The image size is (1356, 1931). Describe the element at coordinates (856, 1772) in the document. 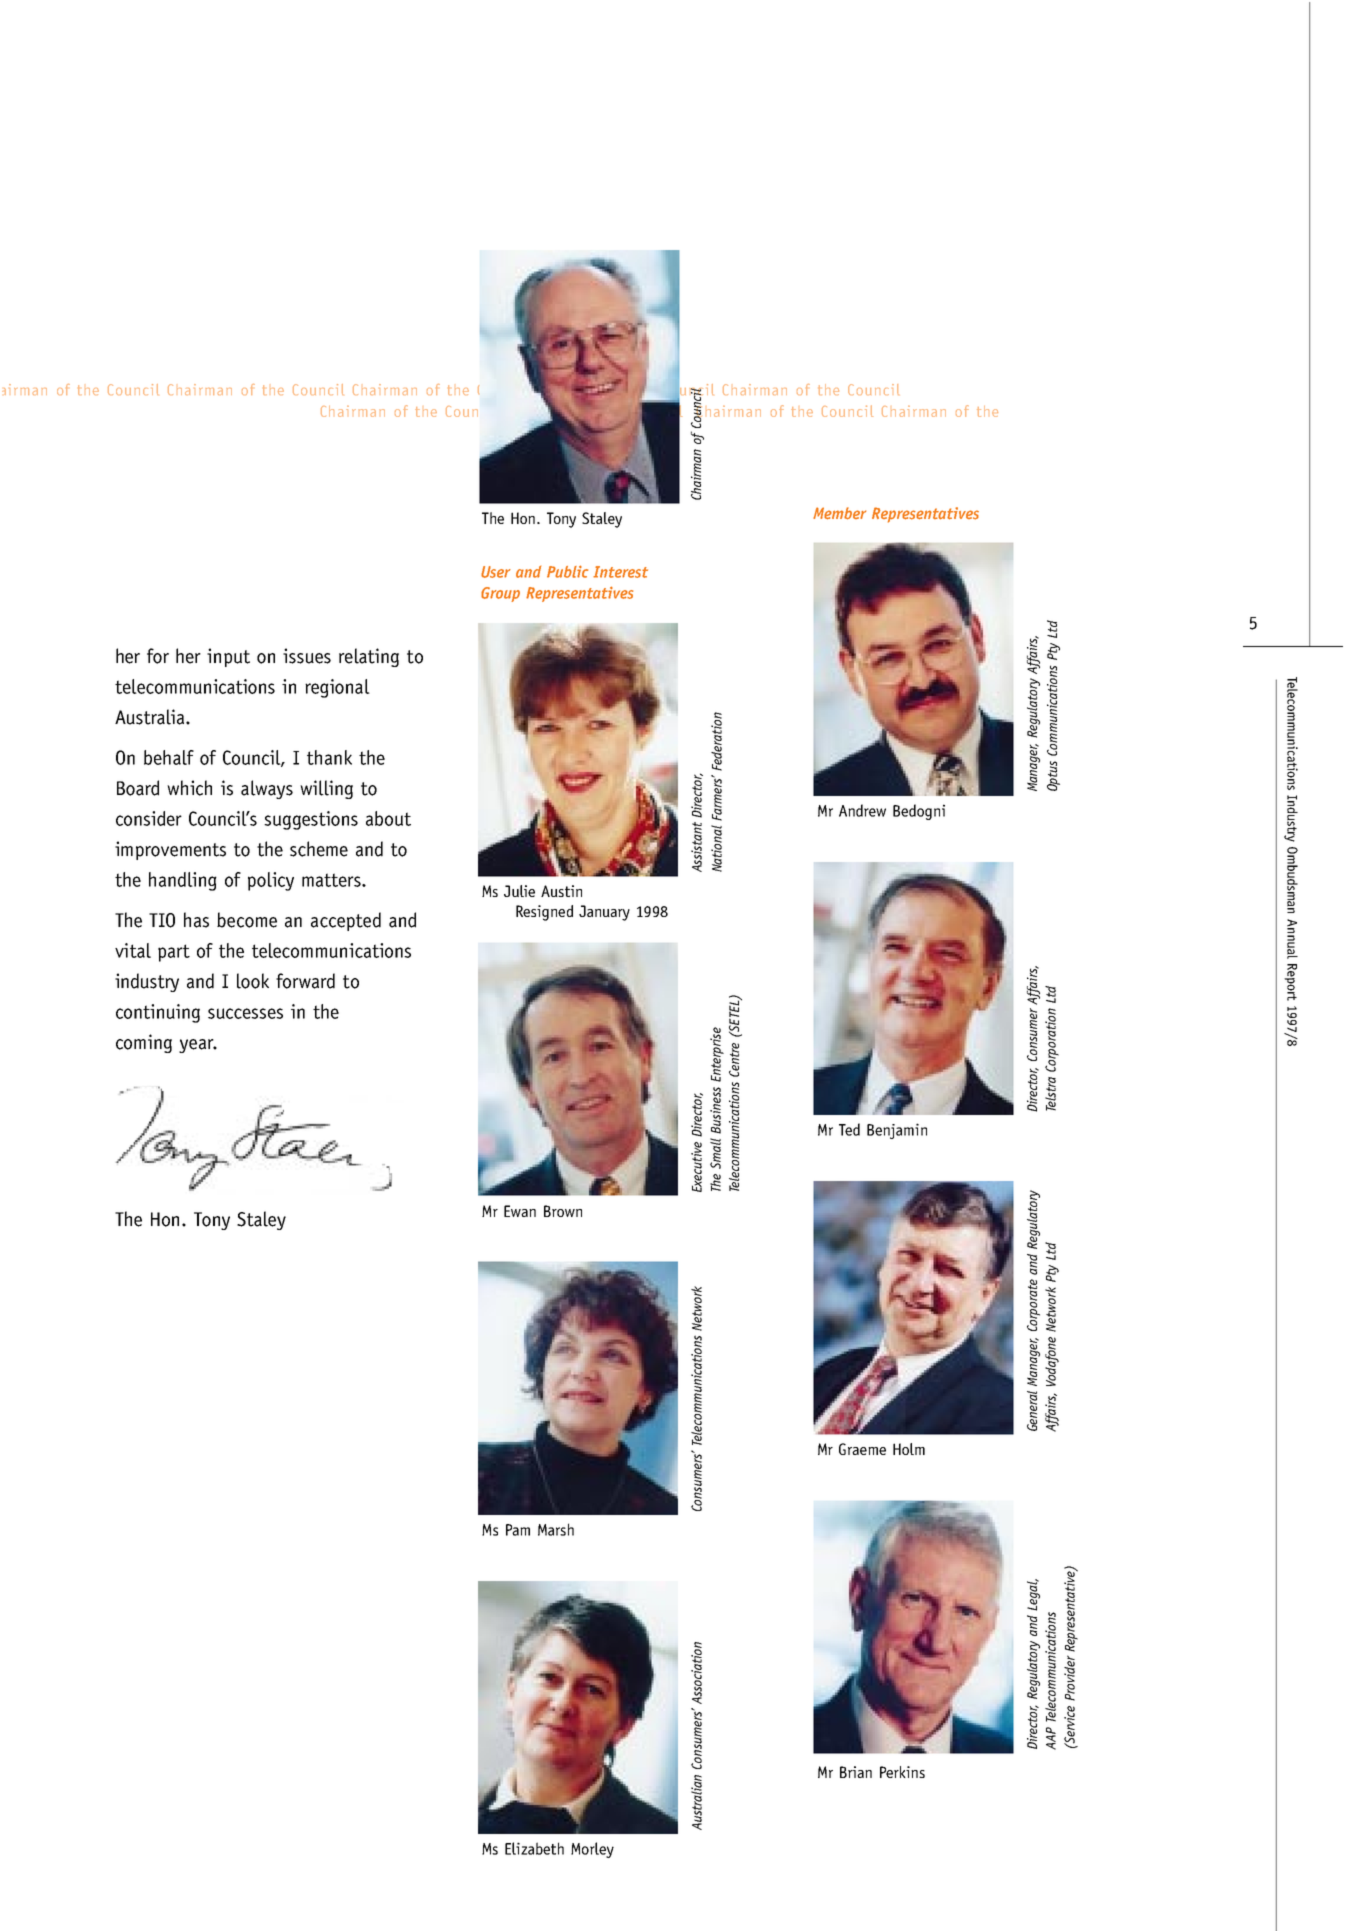

I see `Brian` at that location.
